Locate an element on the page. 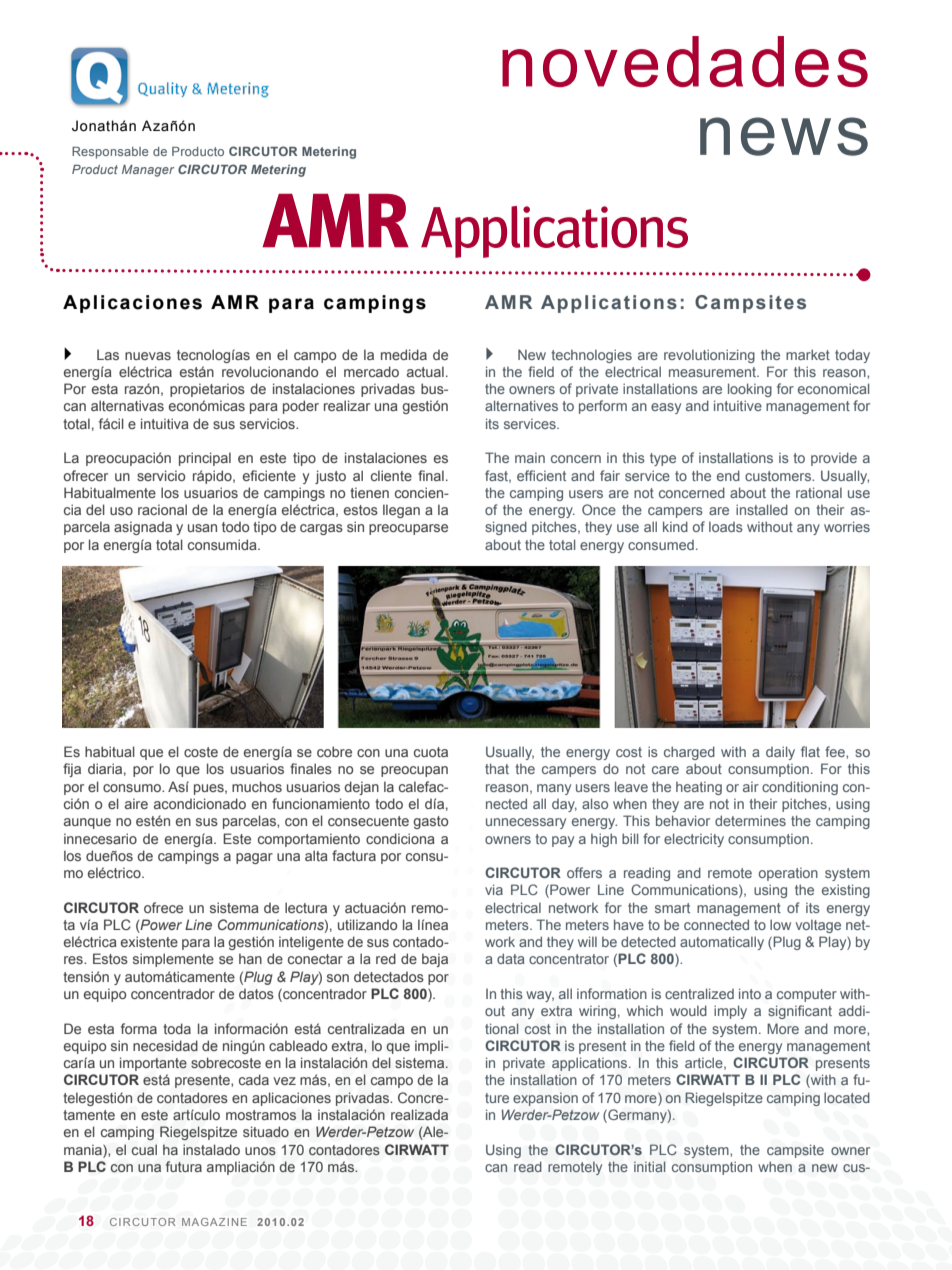  medida is located at coordinates (404, 354).
